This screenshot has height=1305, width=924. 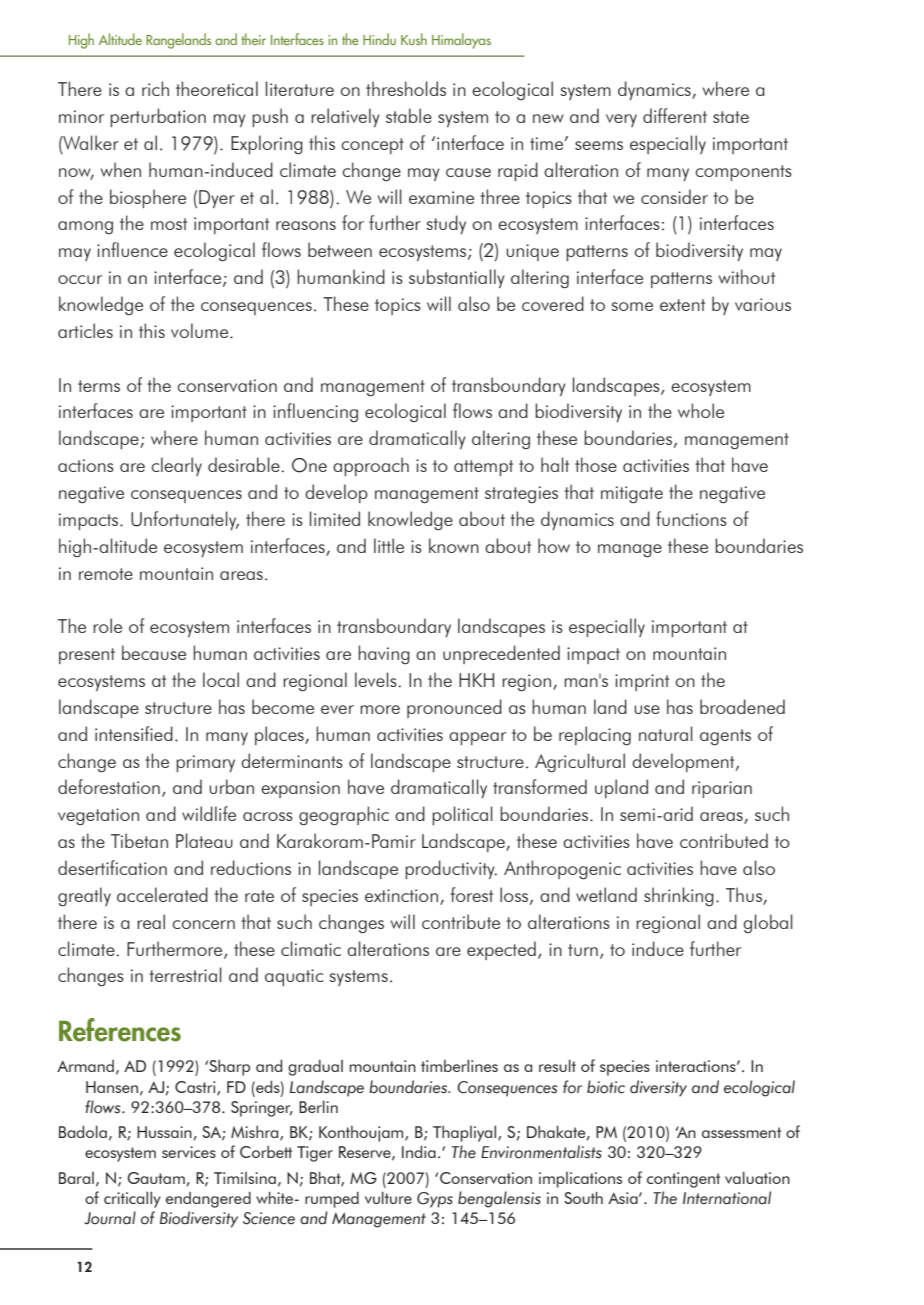 What do you see at coordinates (435, 1200) in the screenshot?
I see `Gyps` at bounding box center [435, 1200].
